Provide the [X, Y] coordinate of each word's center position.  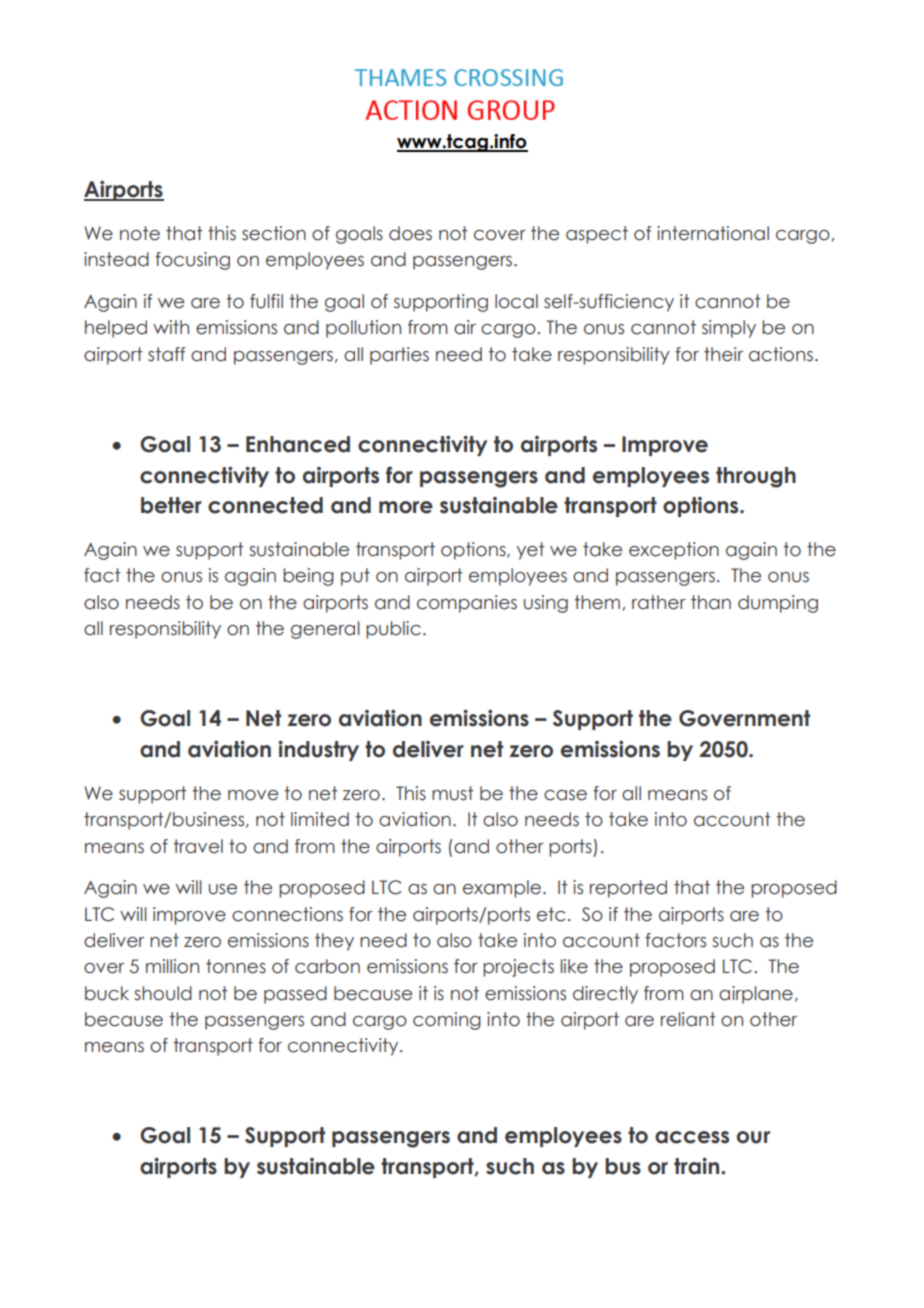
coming [447, 1021]
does [410, 233]
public [393, 630]
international [713, 233]
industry [318, 750]
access [692, 1137]
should [163, 993]
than [711, 602]
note [140, 233]
